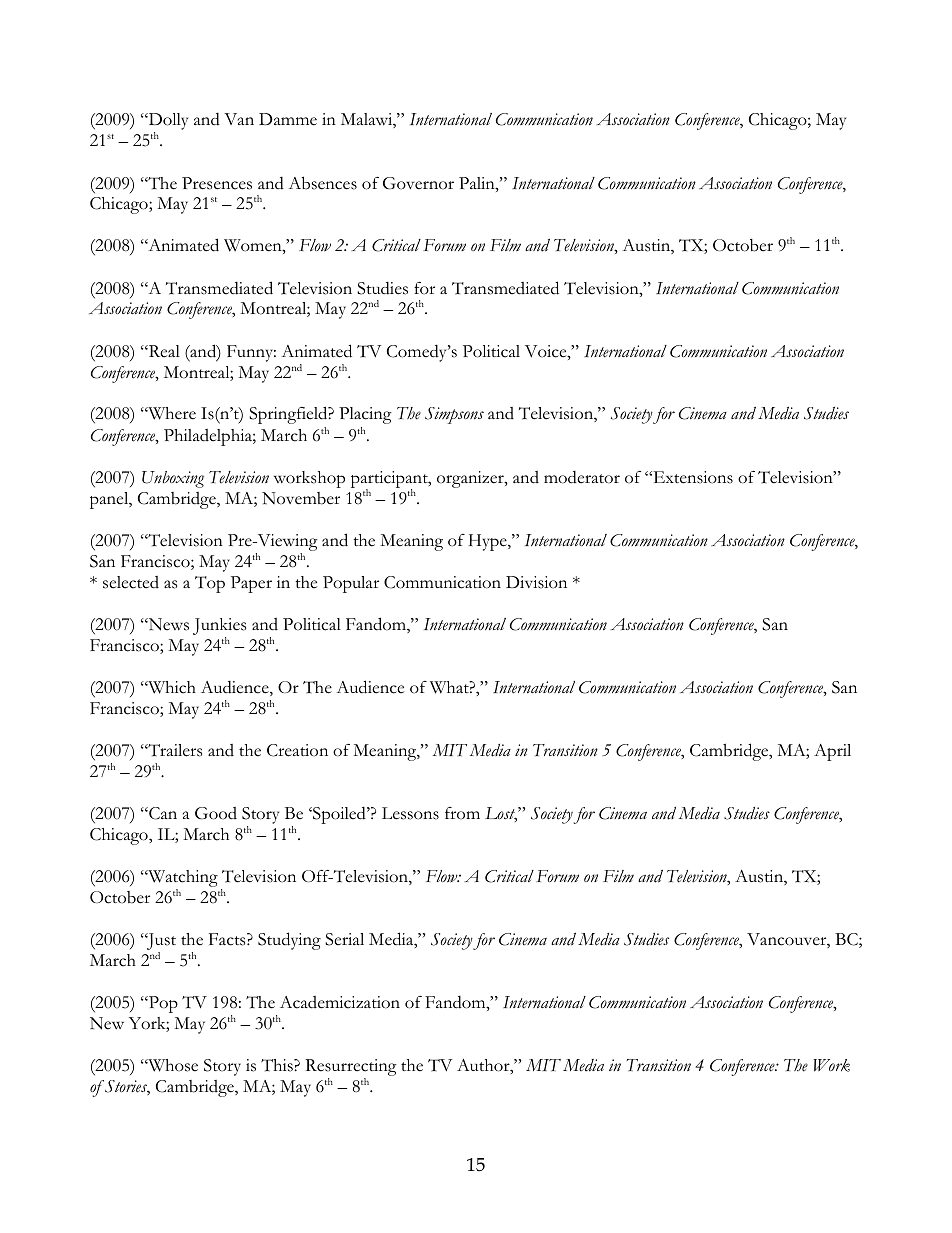 The width and height of the image is (952, 1233). What do you see at coordinates (278, 1065) in the image?
I see `This` at bounding box center [278, 1065].
